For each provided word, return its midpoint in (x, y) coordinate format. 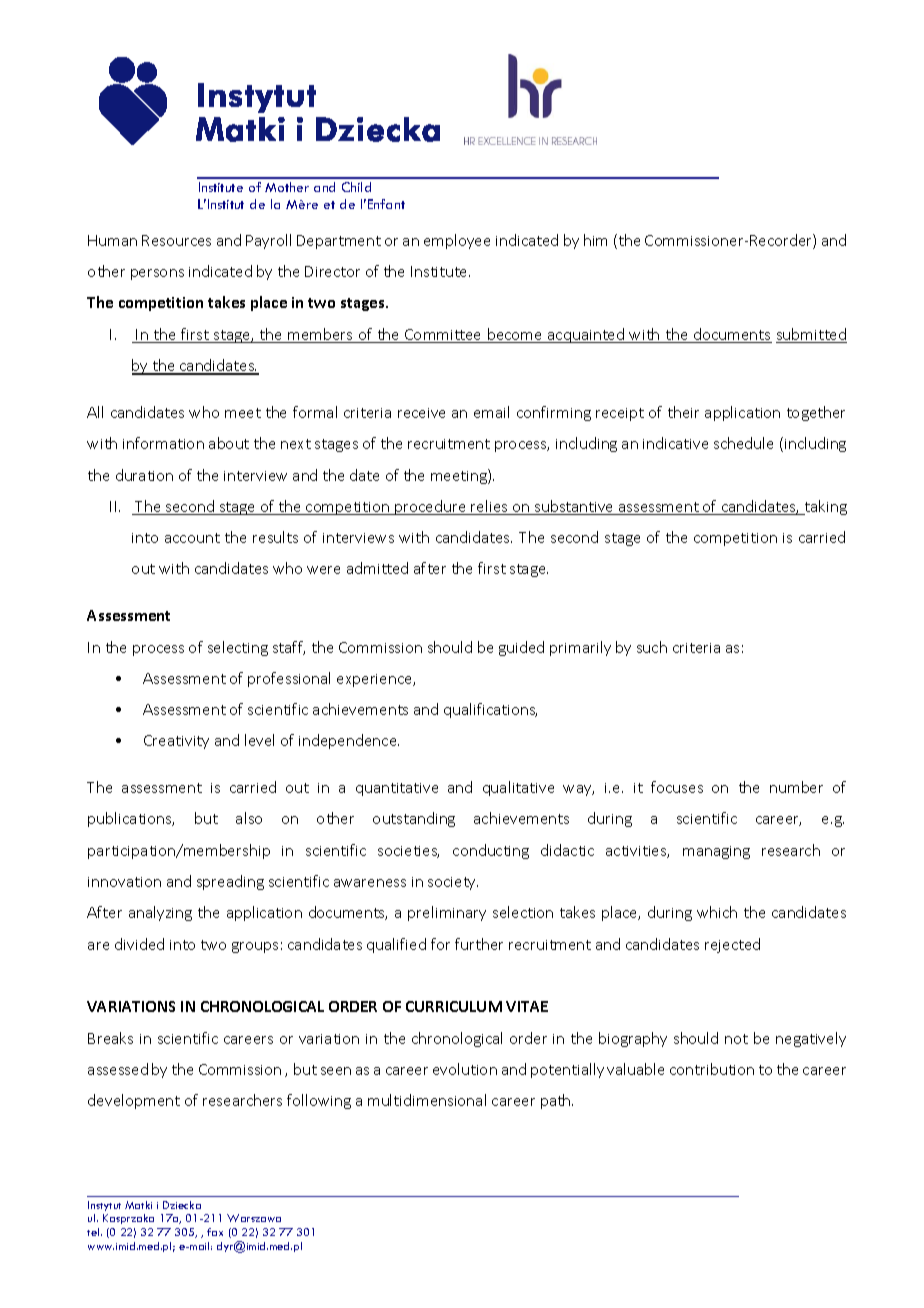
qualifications (490, 710)
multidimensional (427, 1100)
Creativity (176, 742)
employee (457, 241)
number (796, 787)
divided (139, 944)
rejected (732, 945)
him (595, 240)
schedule (743, 443)
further (479, 944)
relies (490, 507)
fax (215, 1232)
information (163, 443)
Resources (176, 240)
